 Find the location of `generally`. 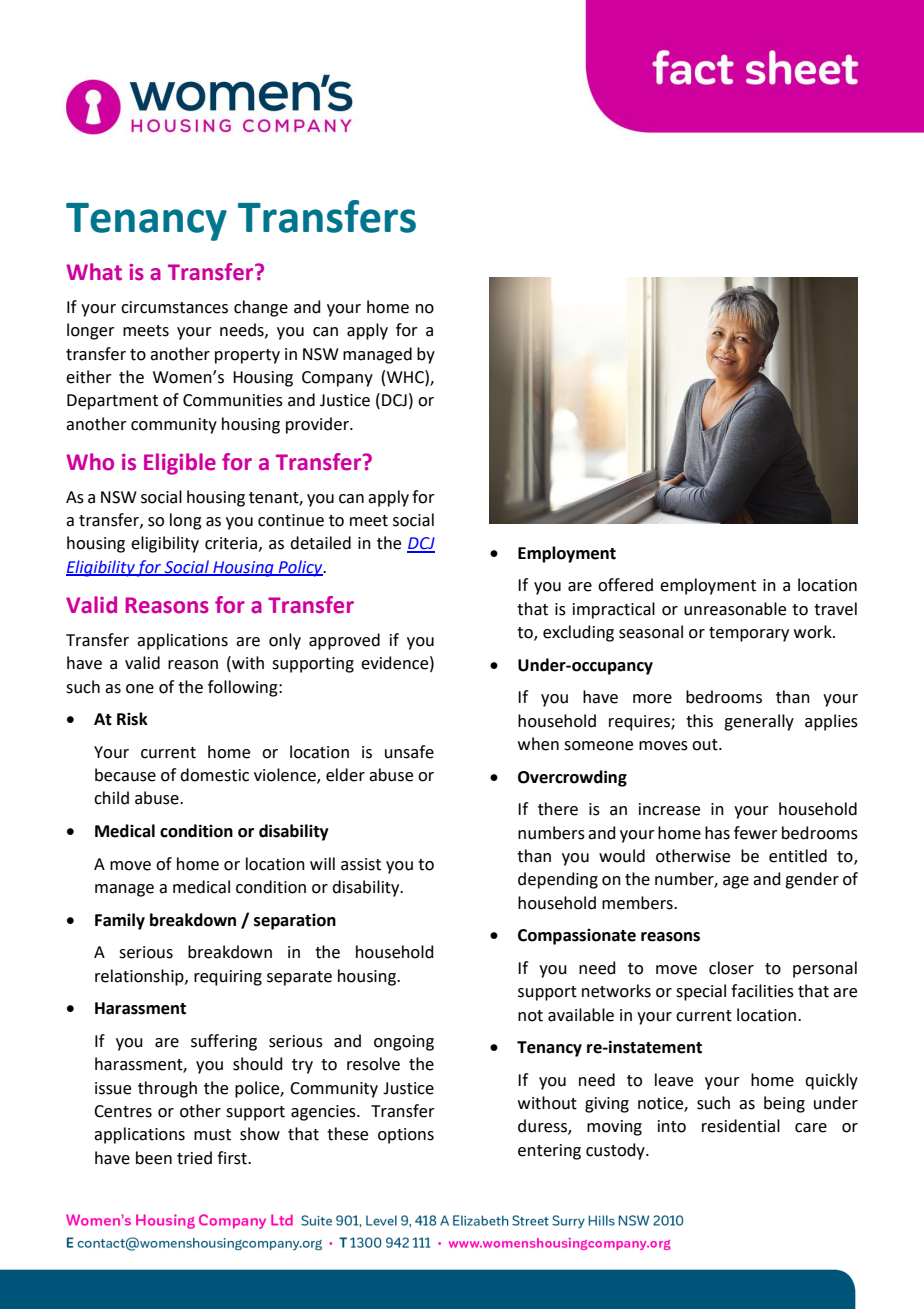

generally is located at coordinates (759, 722).
